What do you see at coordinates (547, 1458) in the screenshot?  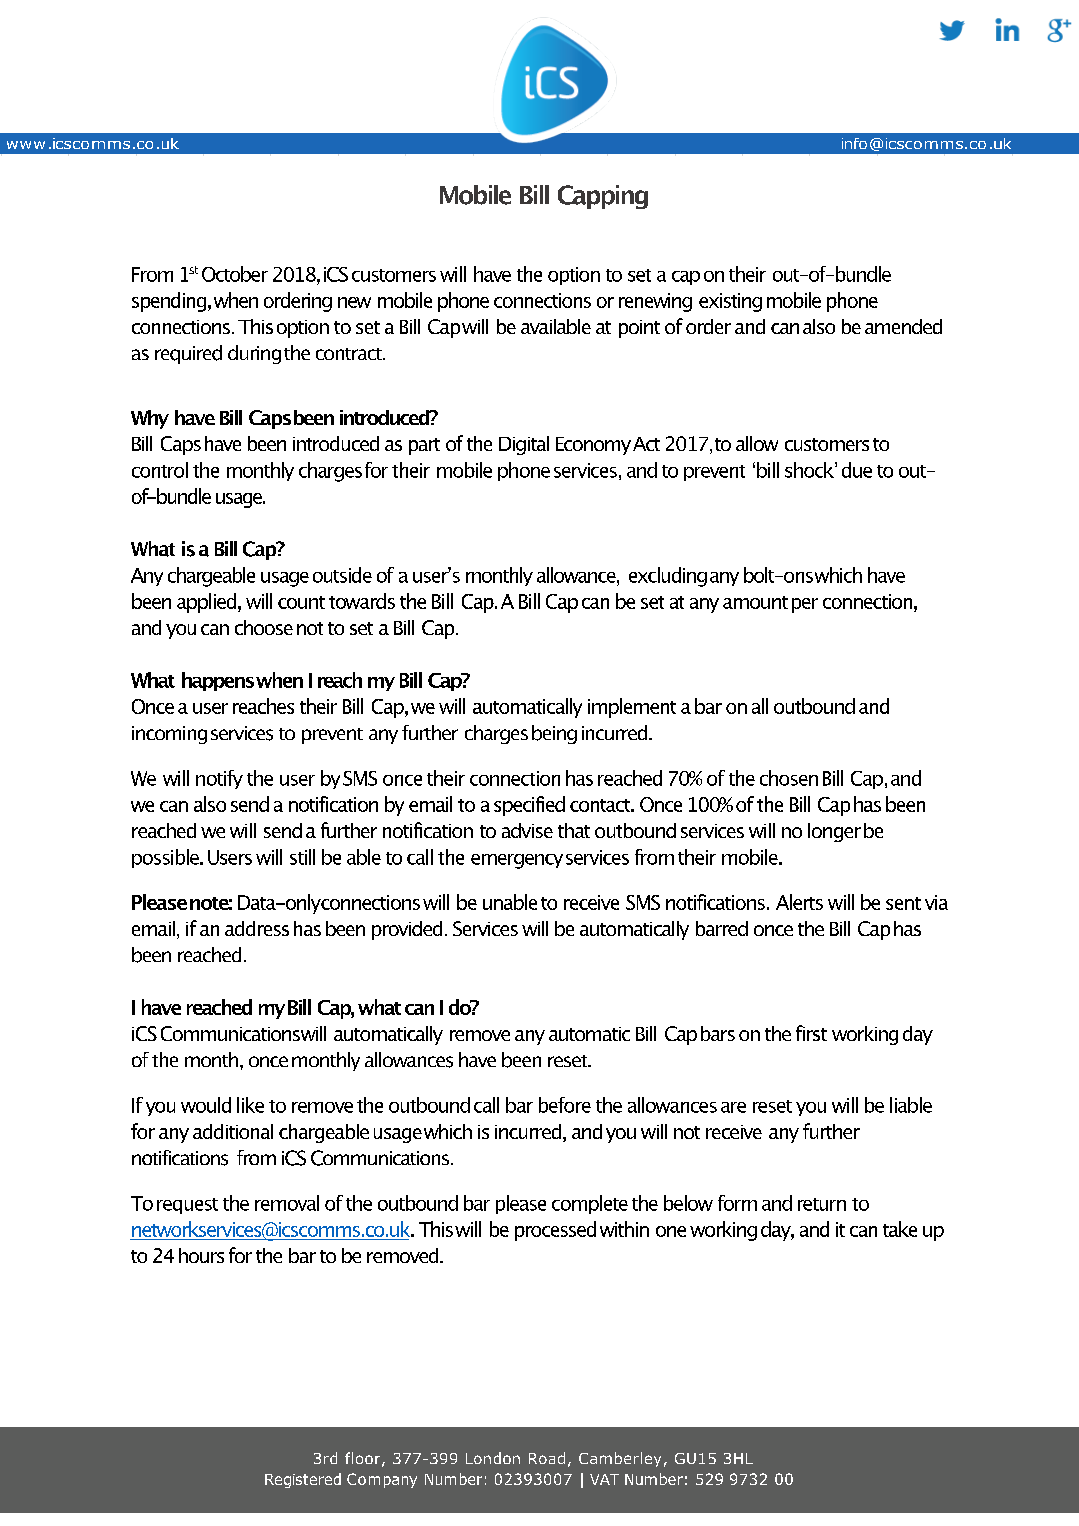 I see `Road` at bounding box center [547, 1458].
